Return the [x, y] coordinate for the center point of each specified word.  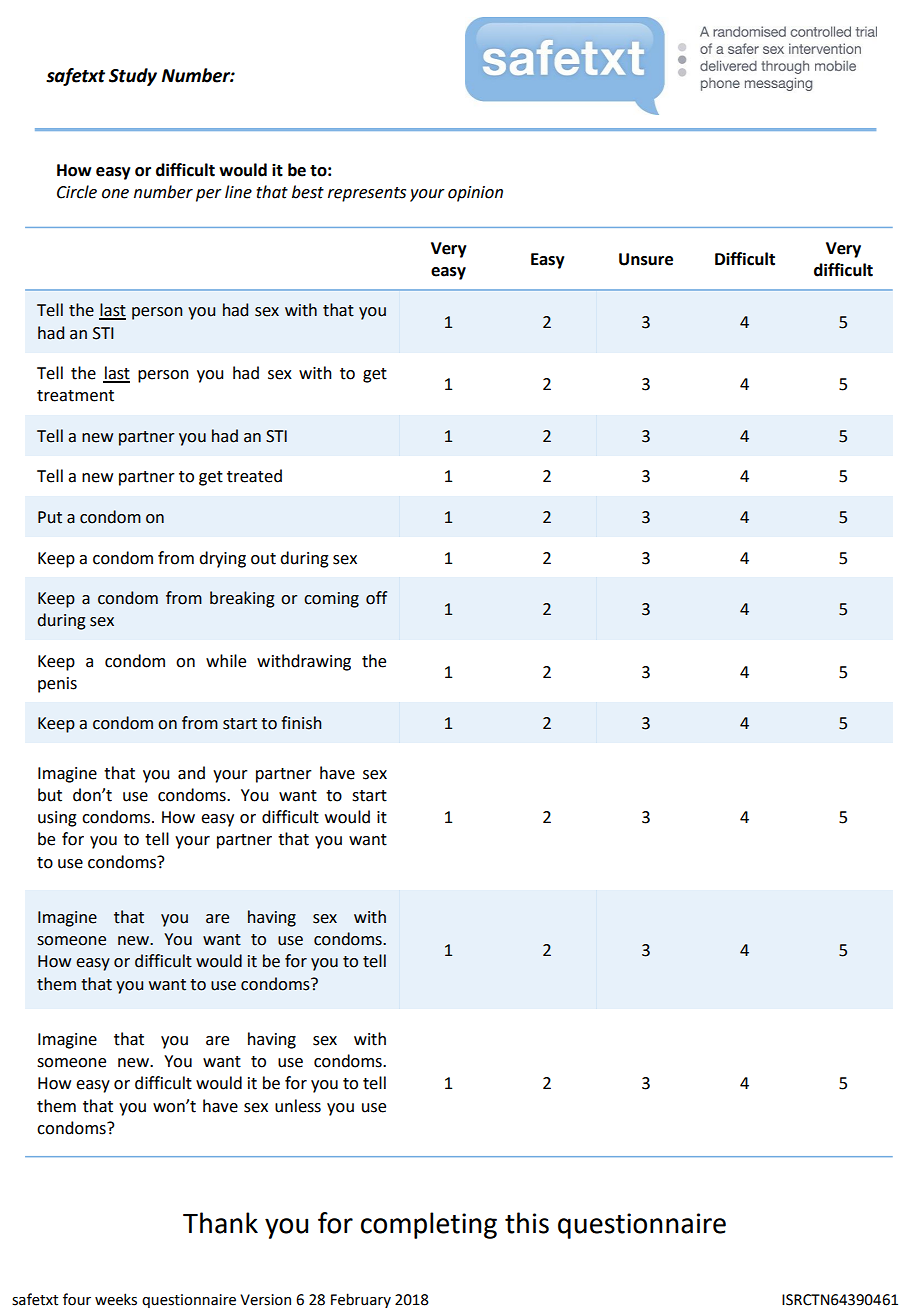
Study [133, 77]
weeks [116, 1299]
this [527, 1223]
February [361, 1300]
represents [367, 194]
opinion [475, 194]
